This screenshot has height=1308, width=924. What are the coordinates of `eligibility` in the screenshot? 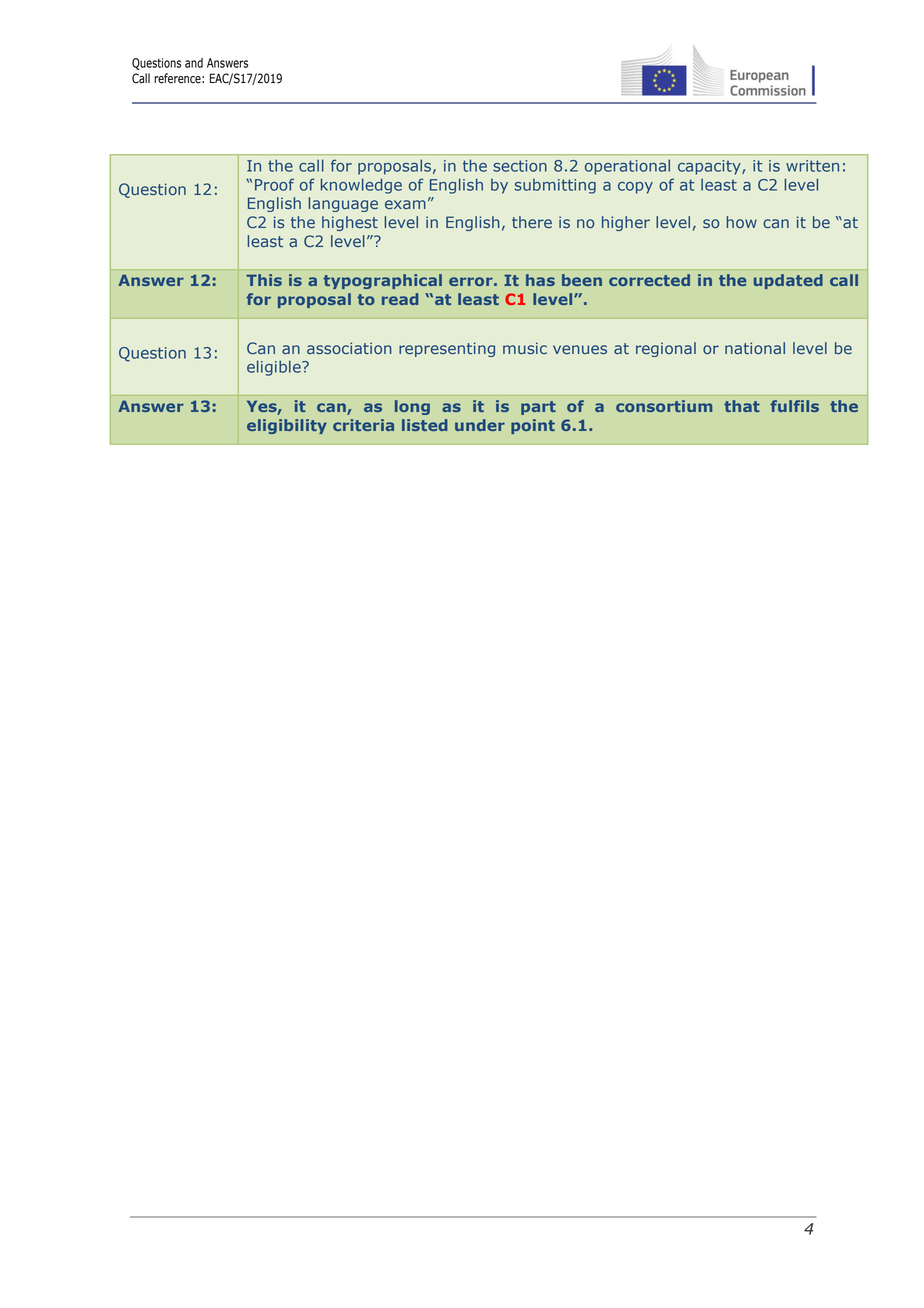 It's located at (287, 426).
